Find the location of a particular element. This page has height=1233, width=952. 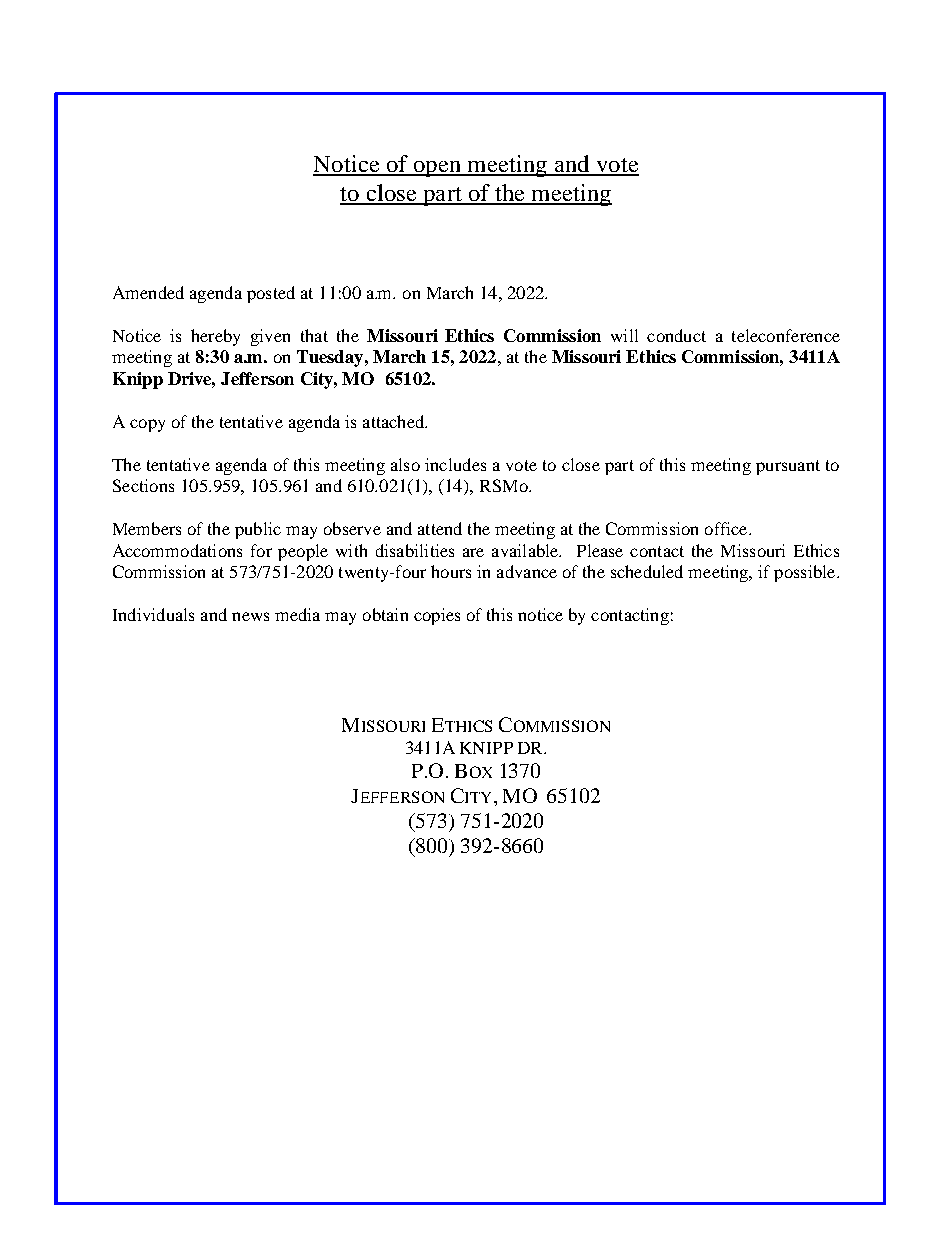

copy is located at coordinates (147, 425).
